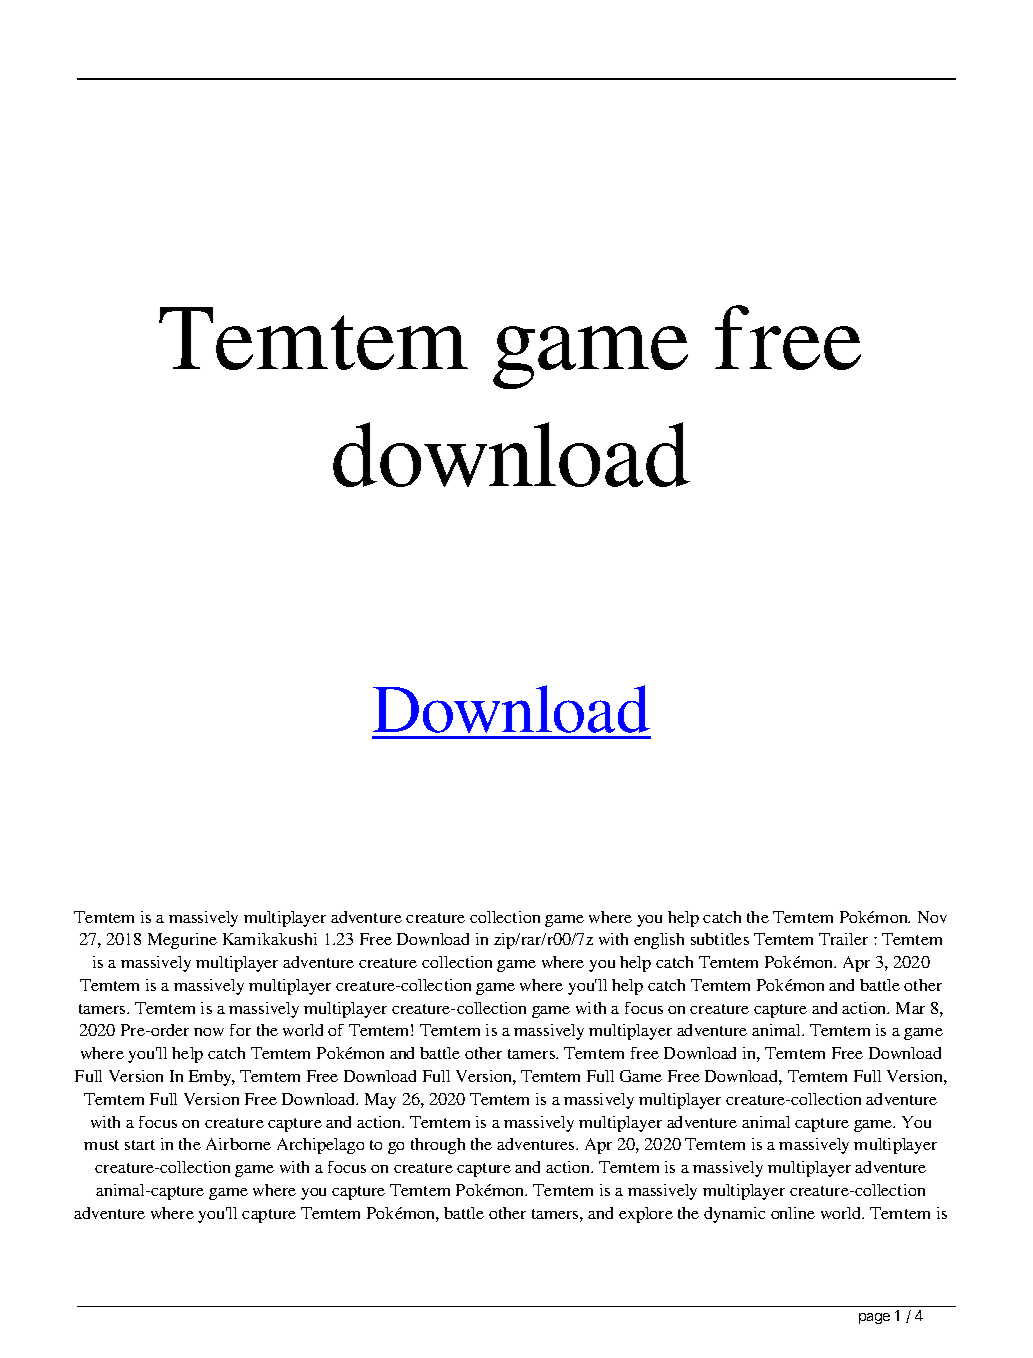 Image resolution: width=1033 pixels, height=1358 pixels. What do you see at coordinates (240, 1030) in the screenshot?
I see `for` at bounding box center [240, 1030].
